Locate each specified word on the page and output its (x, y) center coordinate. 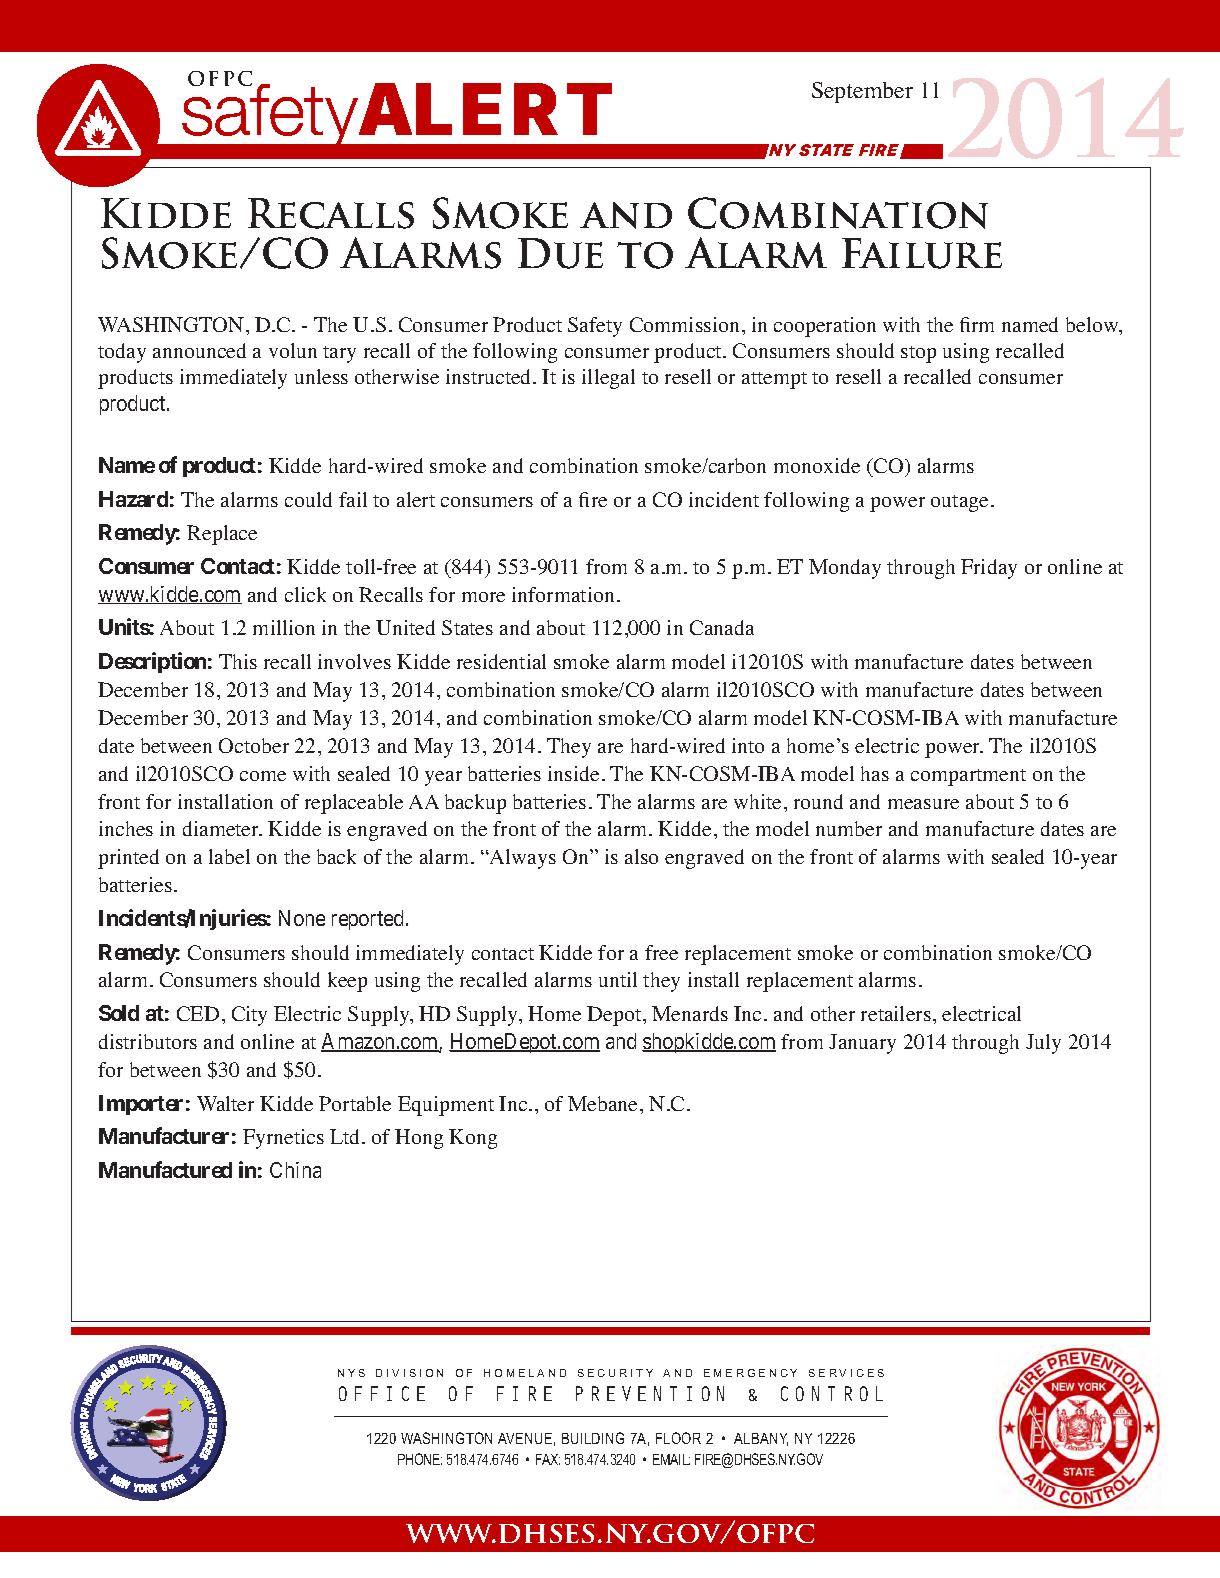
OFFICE (382, 1393)
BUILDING (593, 1438)
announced (199, 350)
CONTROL (832, 1393)
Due (560, 253)
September (862, 92)
